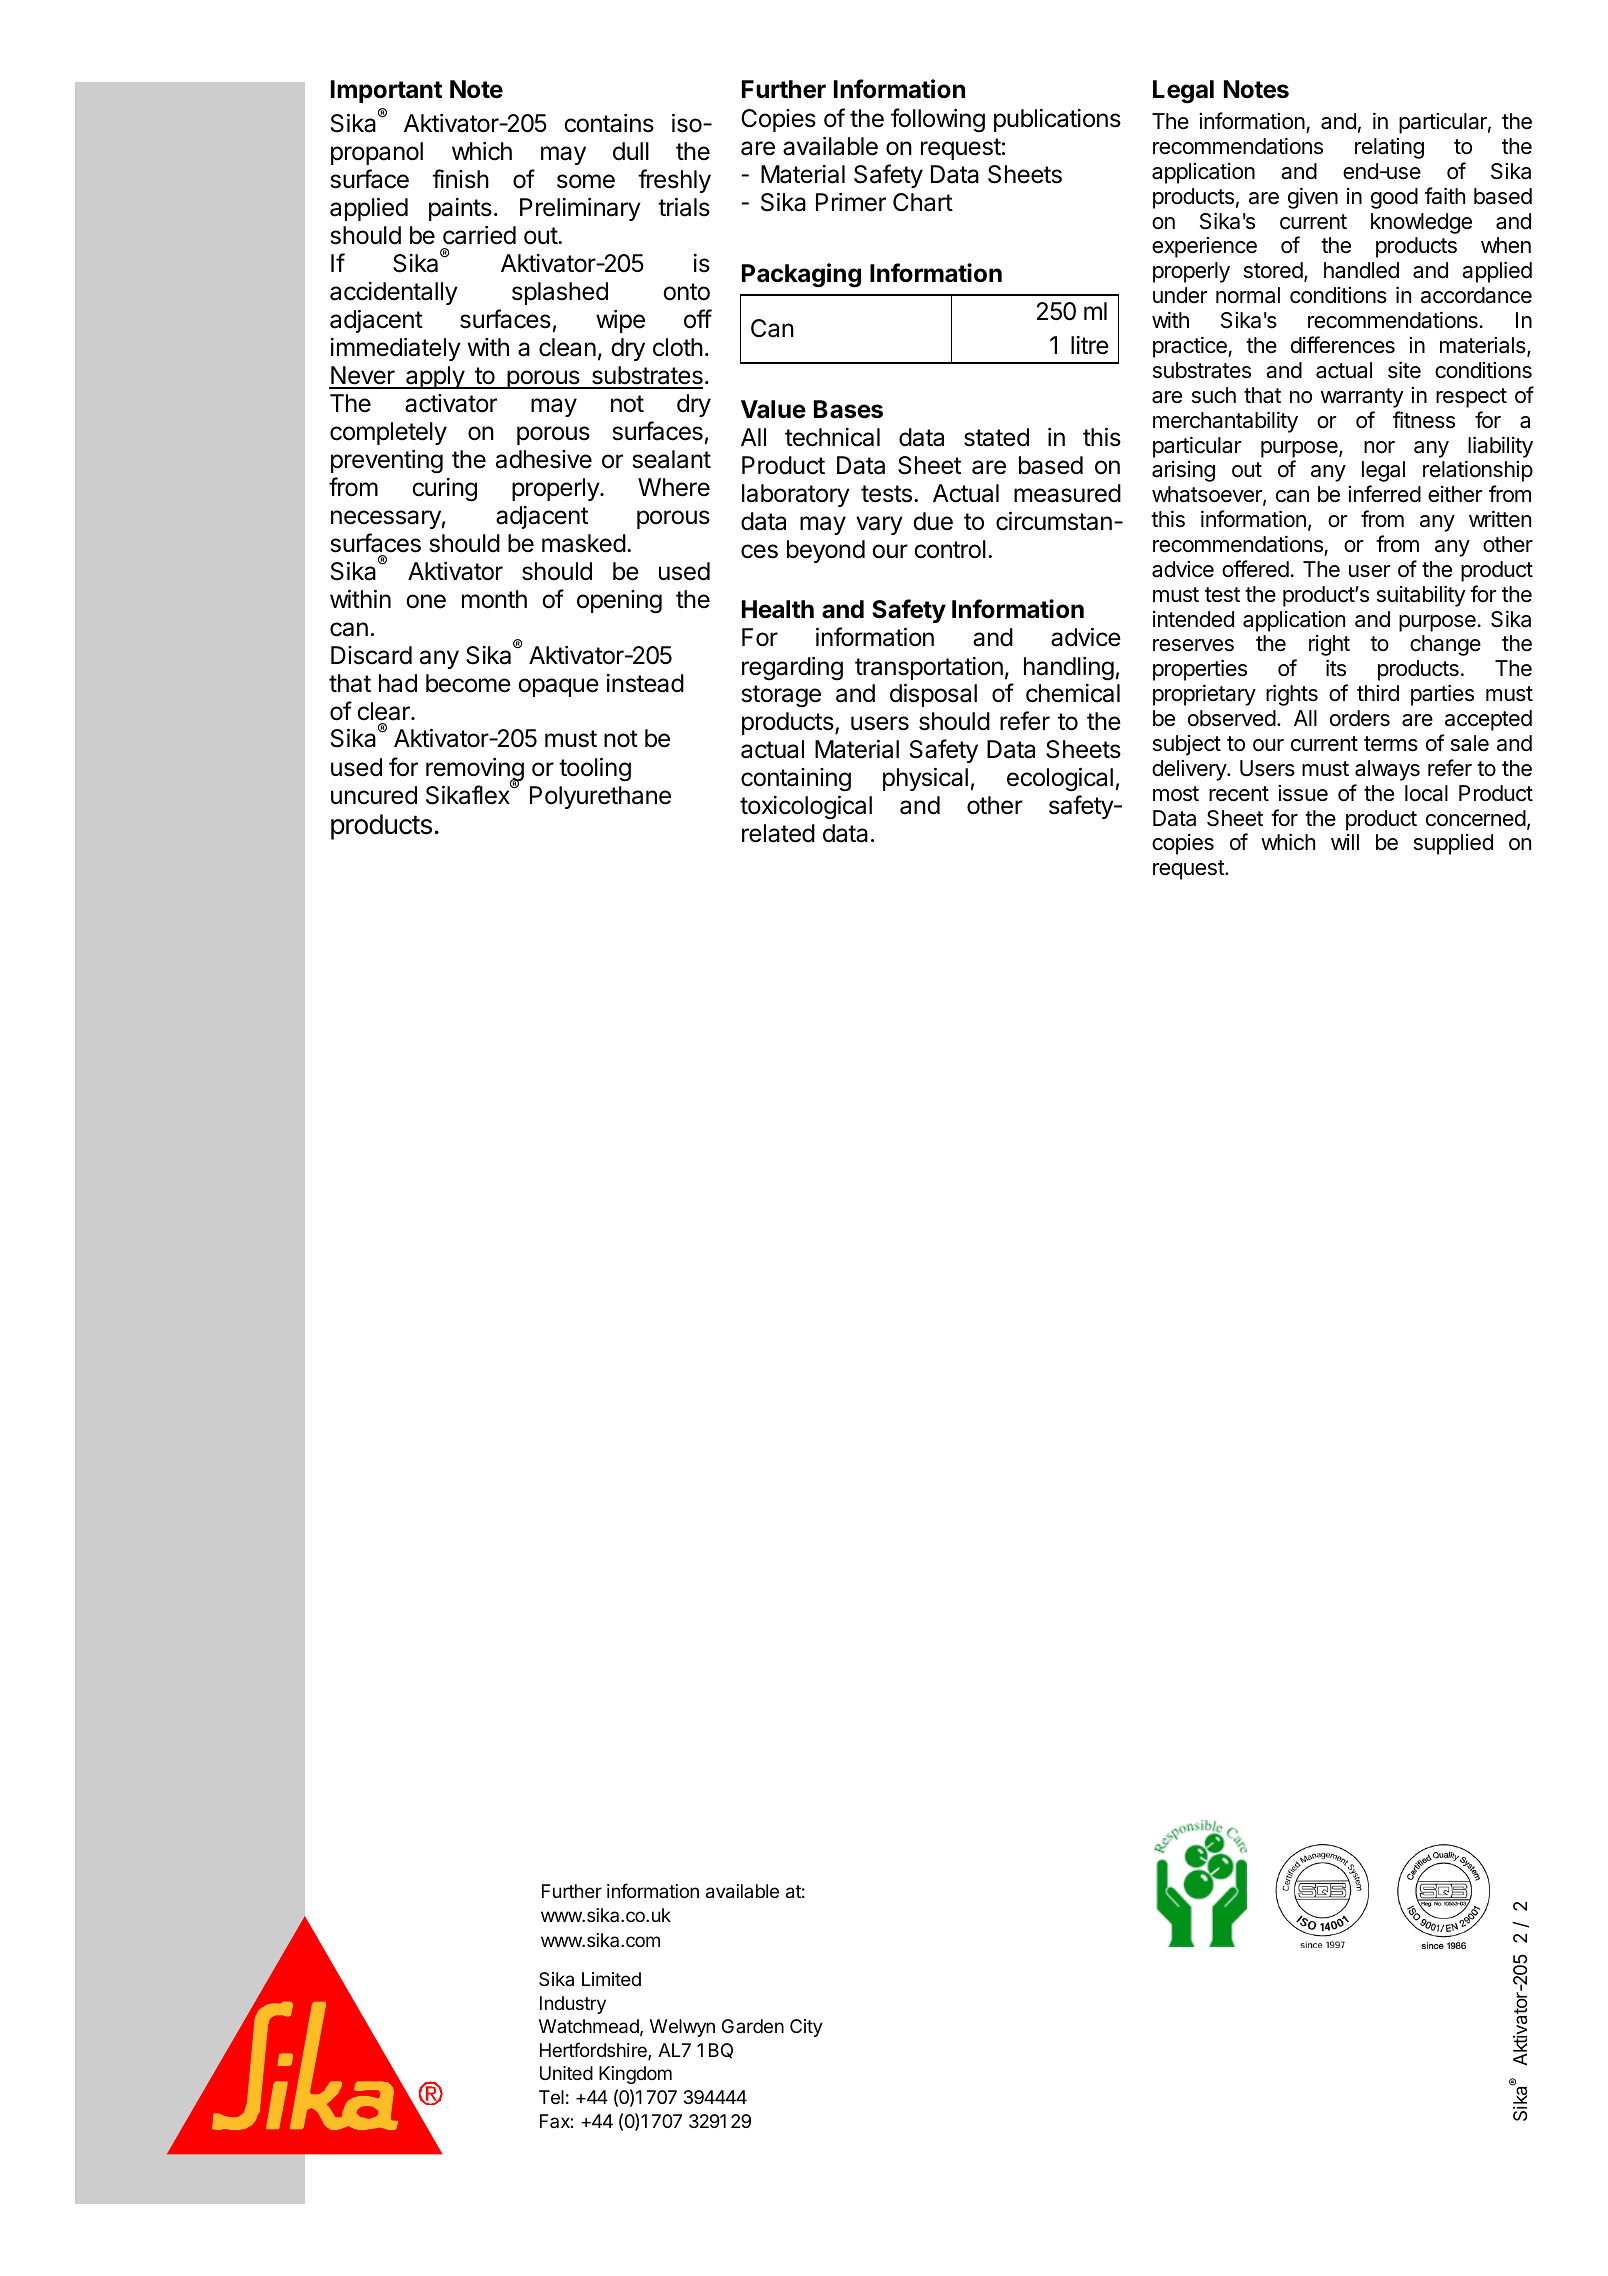  What do you see at coordinates (938, 120) in the page?
I see `following` at bounding box center [938, 120].
